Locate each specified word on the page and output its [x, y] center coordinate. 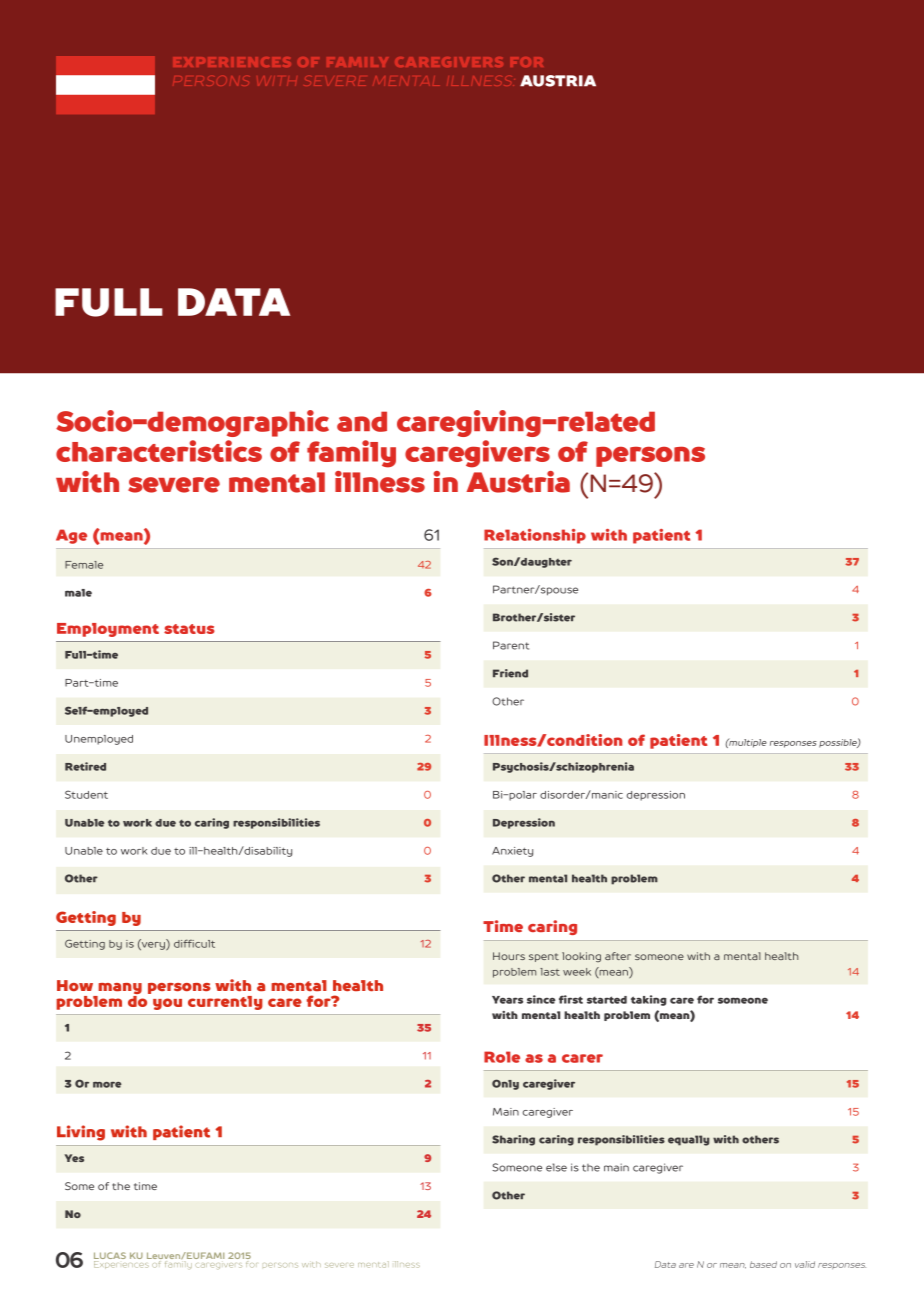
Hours [509, 956]
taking [649, 1000]
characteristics [159, 451]
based [763, 1264]
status [189, 629]
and [362, 421]
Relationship [535, 536]
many [119, 990]
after [618, 956]
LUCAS [110, 1257]
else [556, 1167]
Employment [108, 630]
